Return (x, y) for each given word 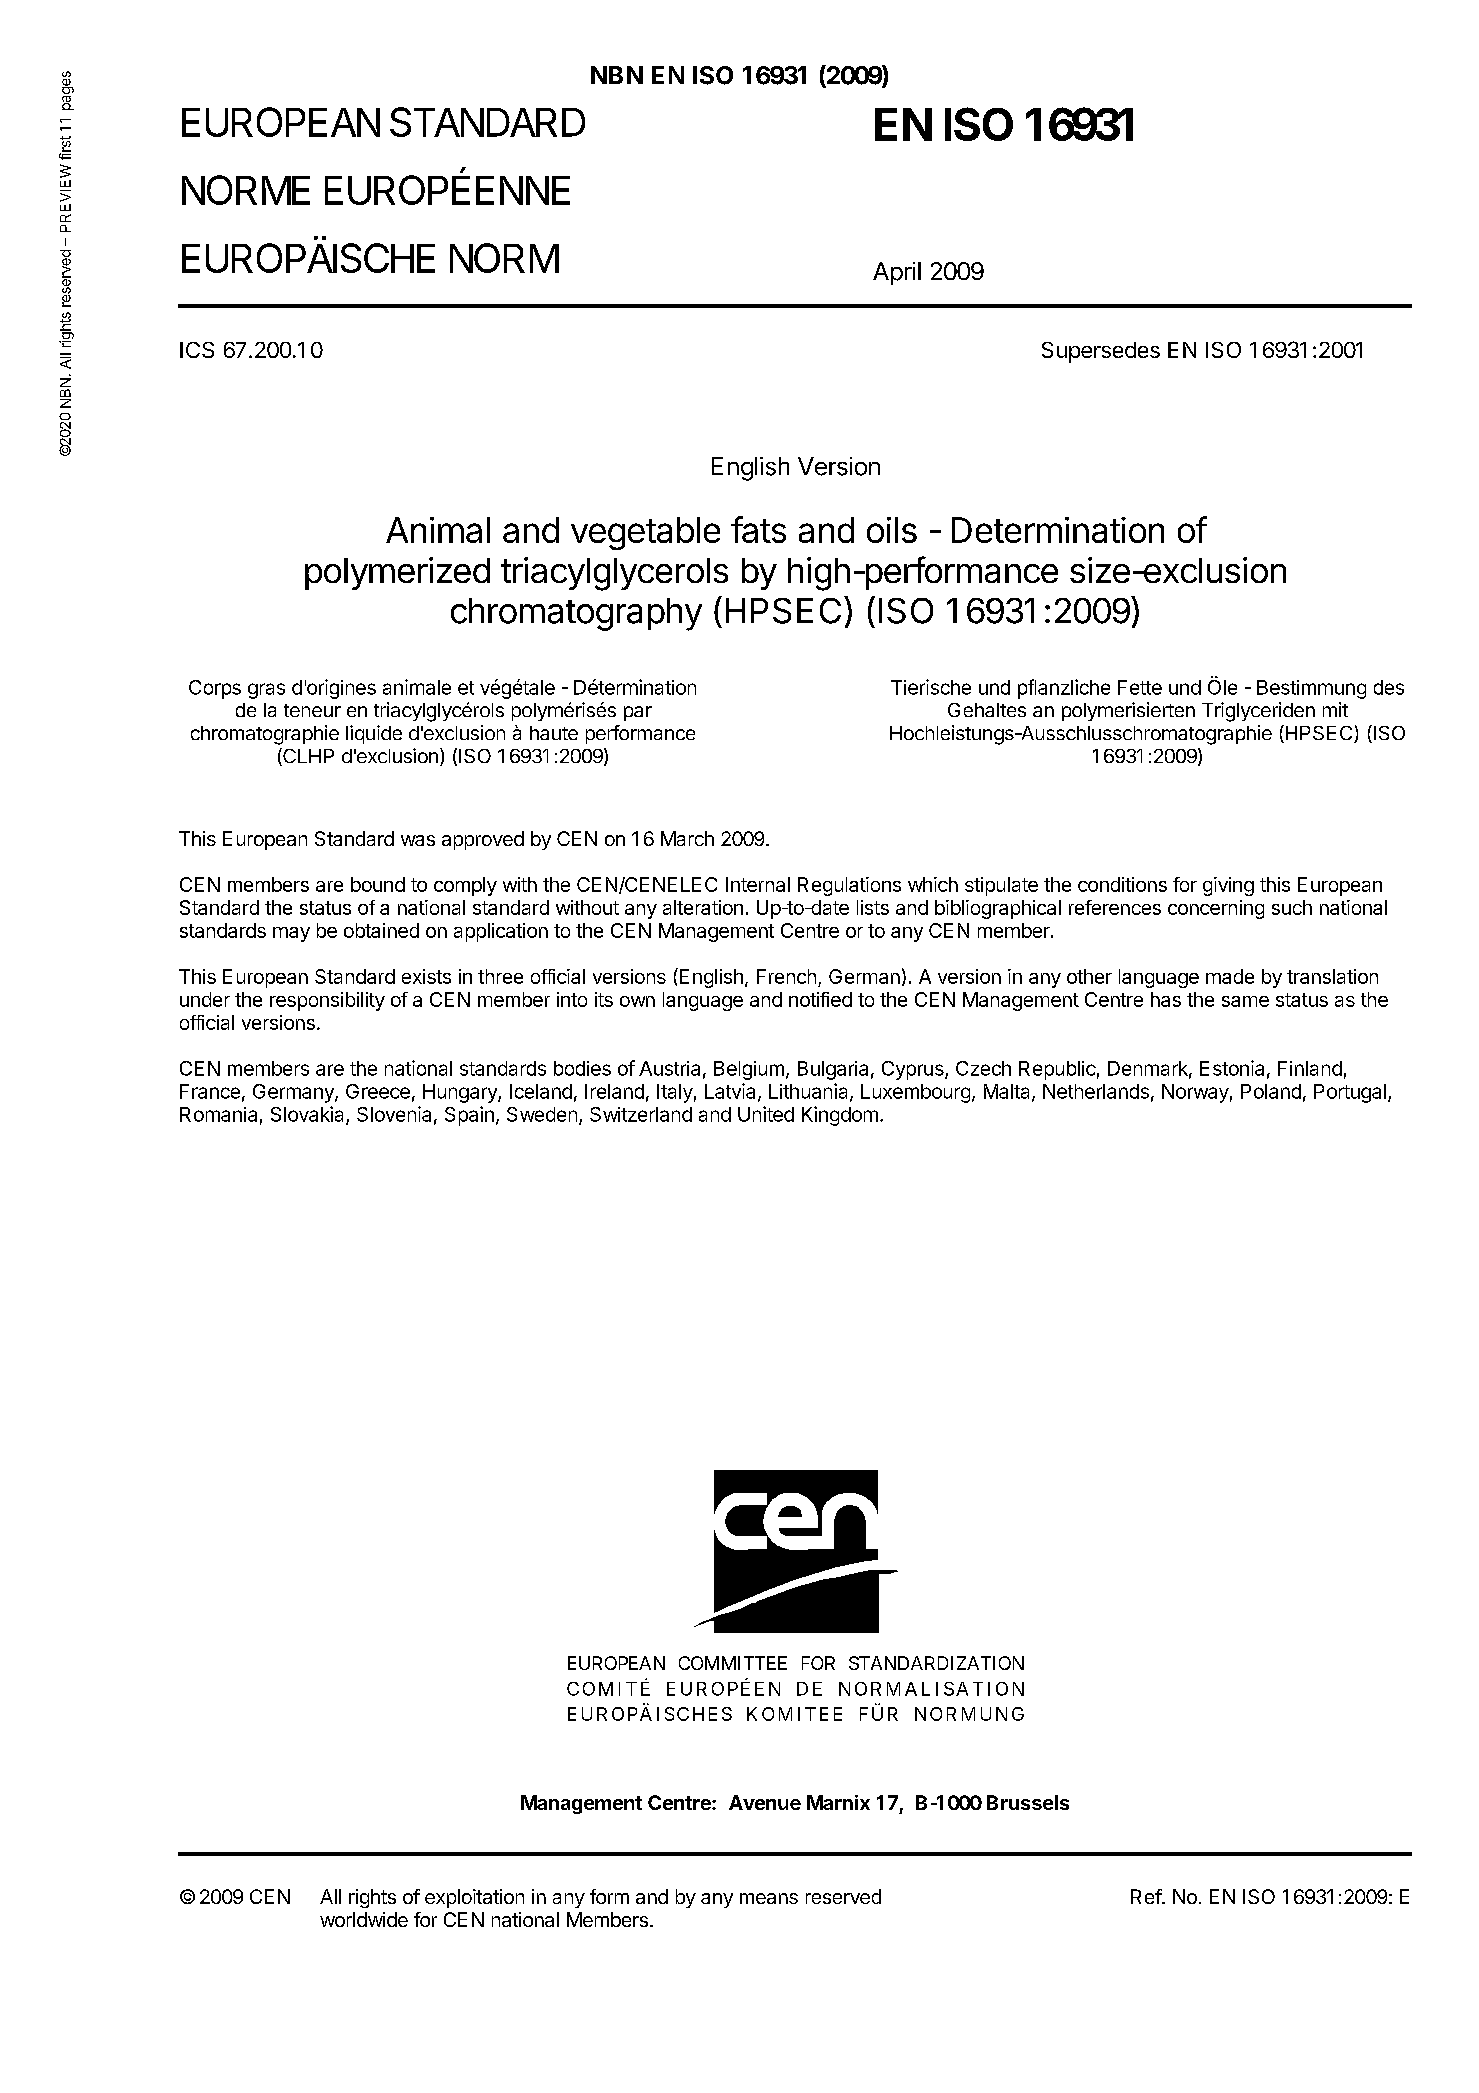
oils (892, 530)
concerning (1216, 909)
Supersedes (1101, 352)
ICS (197, 350)
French (786, 976)
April (897, 273)
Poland (1271, 1091)
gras (266, 691)
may (291, 934)
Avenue (765, 1802)
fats (758, 529)
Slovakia (309, 1115)
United (766, 1114)
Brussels (1028, 1802)
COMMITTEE (733, 1663)
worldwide (364, 1919)
